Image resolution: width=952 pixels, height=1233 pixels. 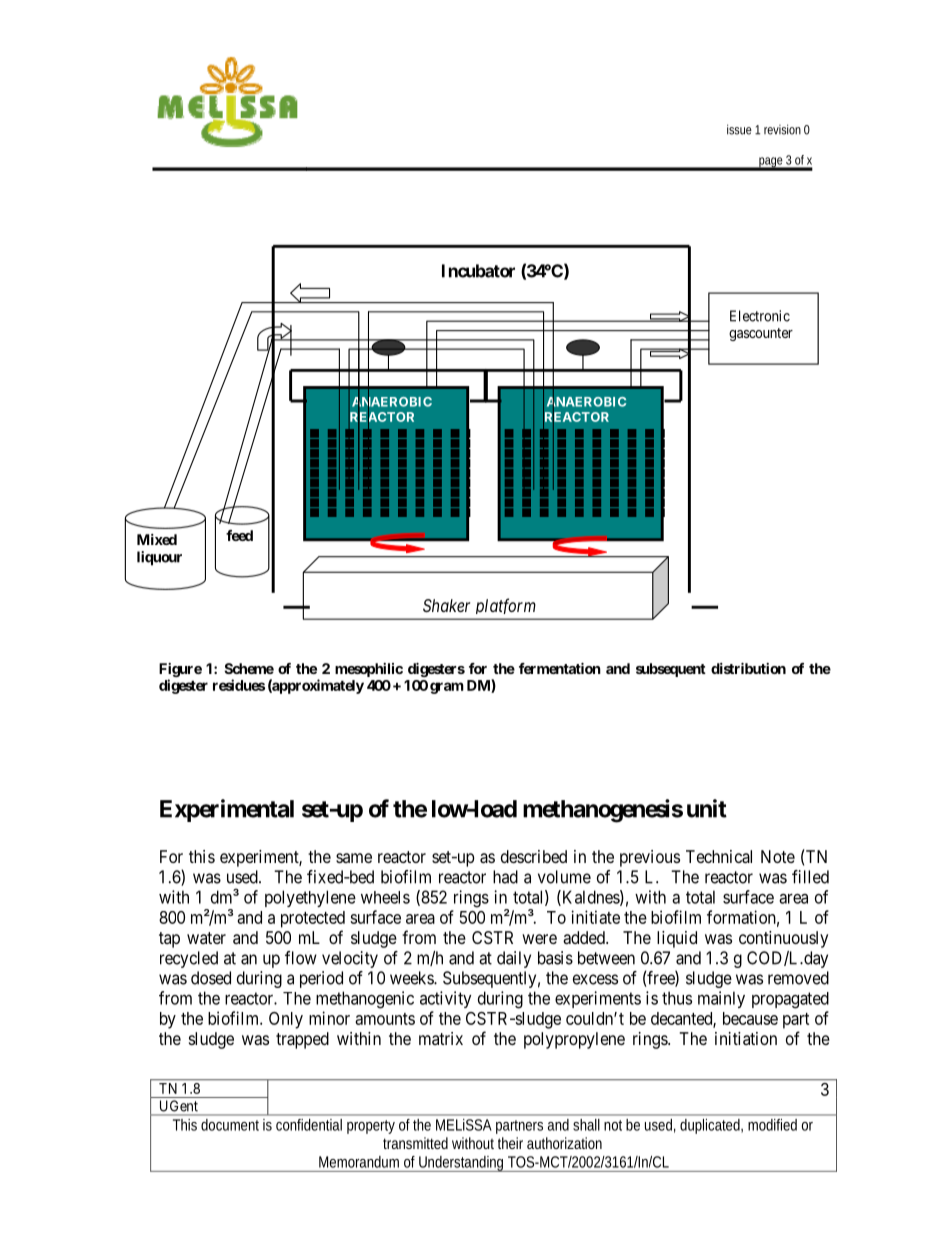 I want to click on their, so click(x=510, y=1143).
